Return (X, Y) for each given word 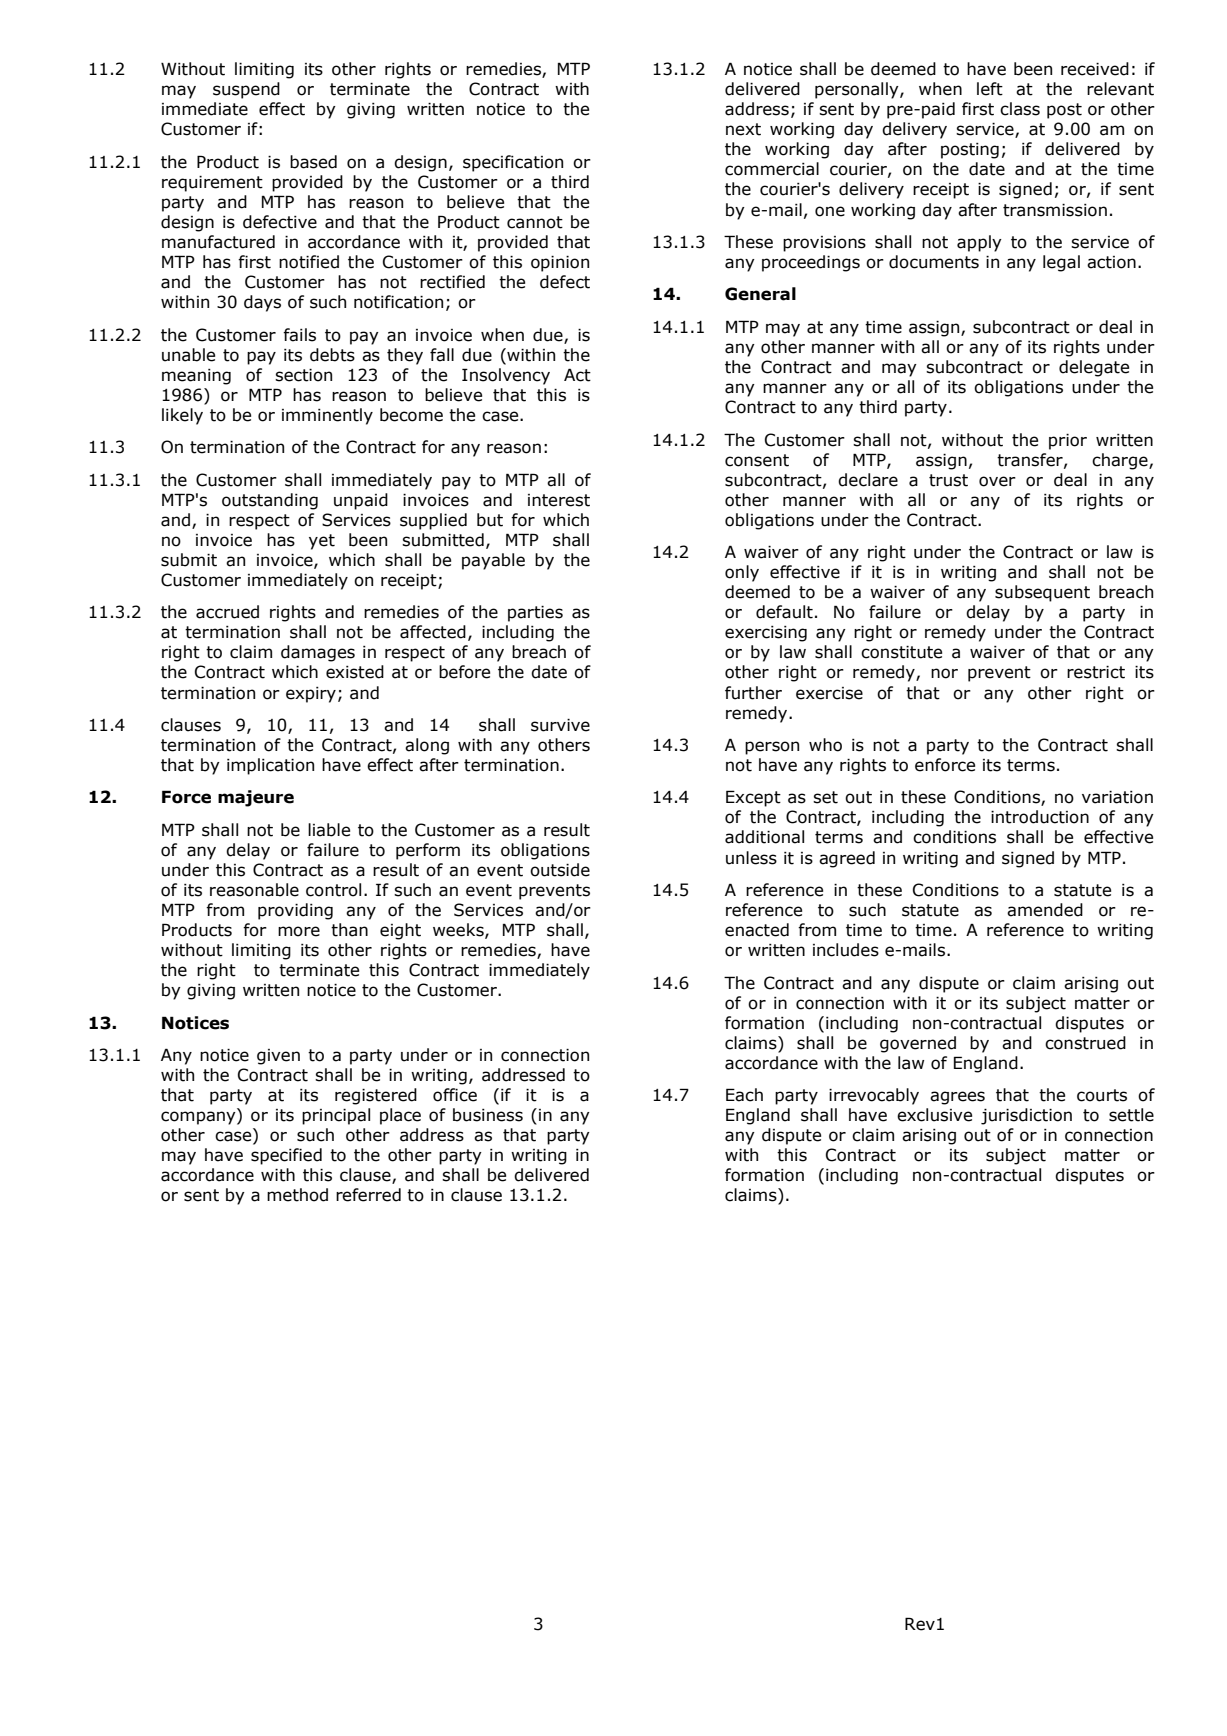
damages (318, 653)
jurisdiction (1026, 1116)
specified (286, 1156)
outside (560, 870)
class (1020, 109)
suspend (246, 90)
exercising (766, 634)
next (743, 129)
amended (1045, 910)
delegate (1094, 368)
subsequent (1042, 593)
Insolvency (506, 376)
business (488, 1115)
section (303, 375)
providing (295, 911)
